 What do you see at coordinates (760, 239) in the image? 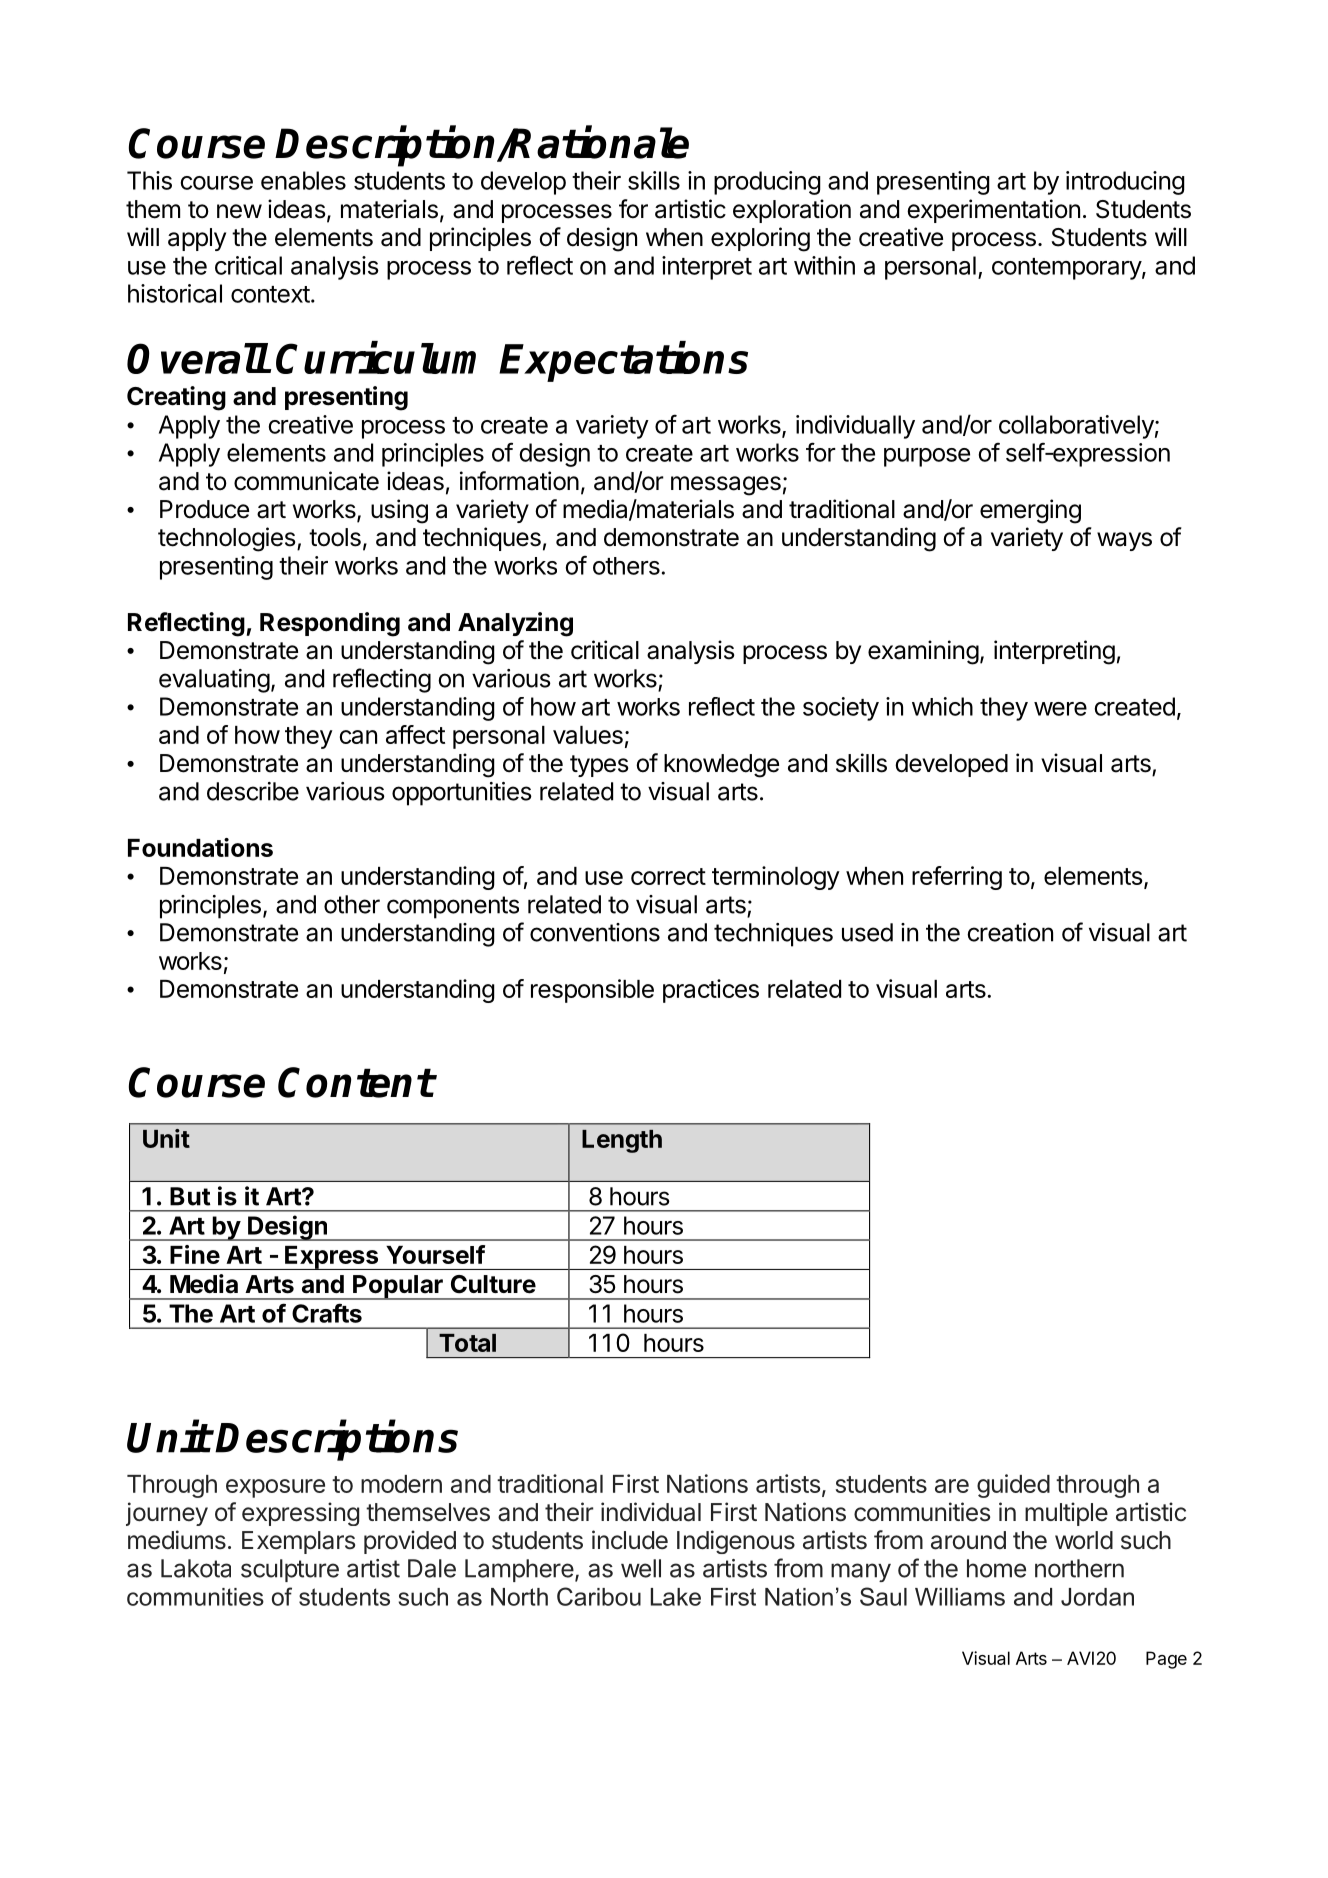
I see `exploring` at bounding box center [760, 239].
